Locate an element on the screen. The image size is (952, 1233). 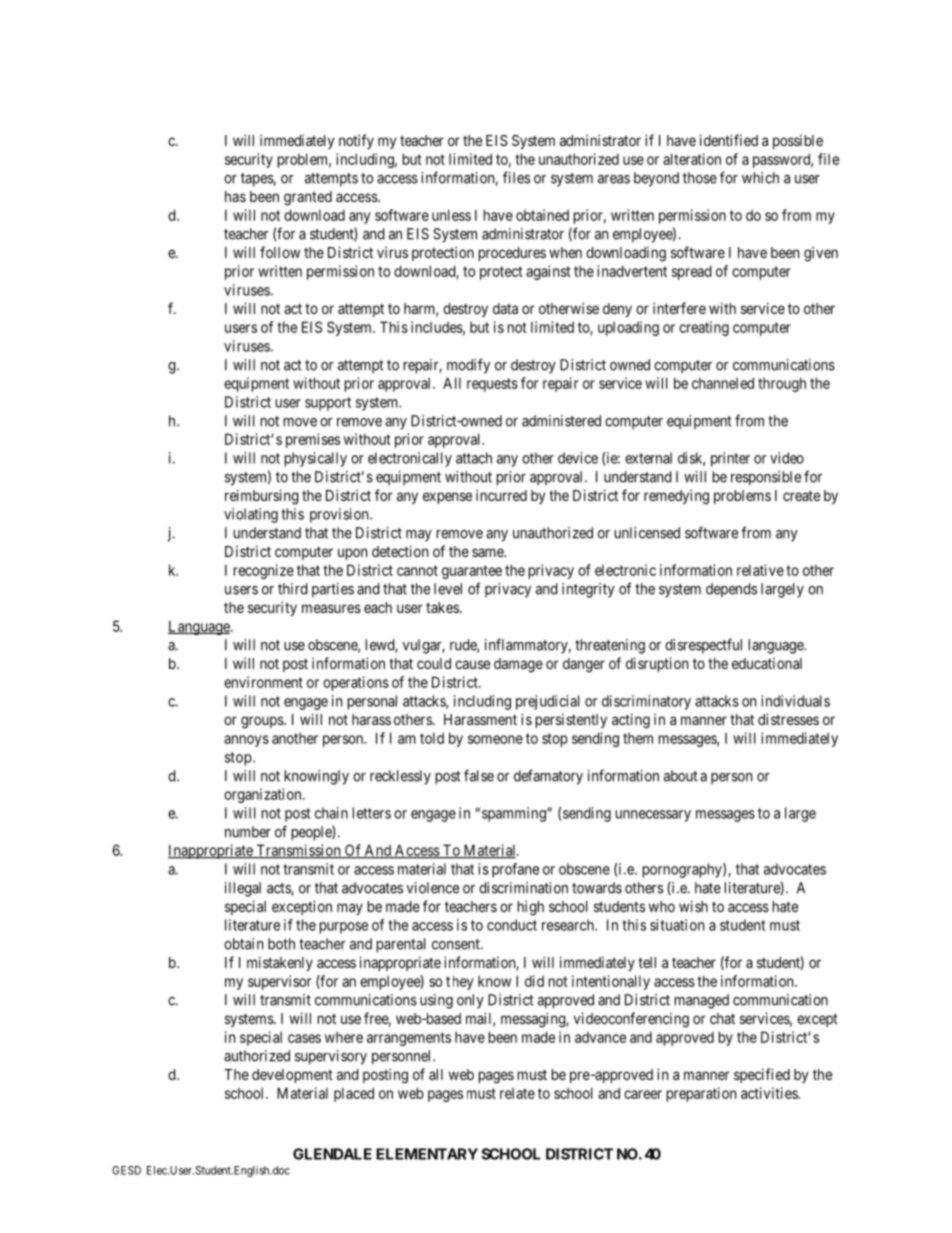
administered is located at coordinates (561, 421).
